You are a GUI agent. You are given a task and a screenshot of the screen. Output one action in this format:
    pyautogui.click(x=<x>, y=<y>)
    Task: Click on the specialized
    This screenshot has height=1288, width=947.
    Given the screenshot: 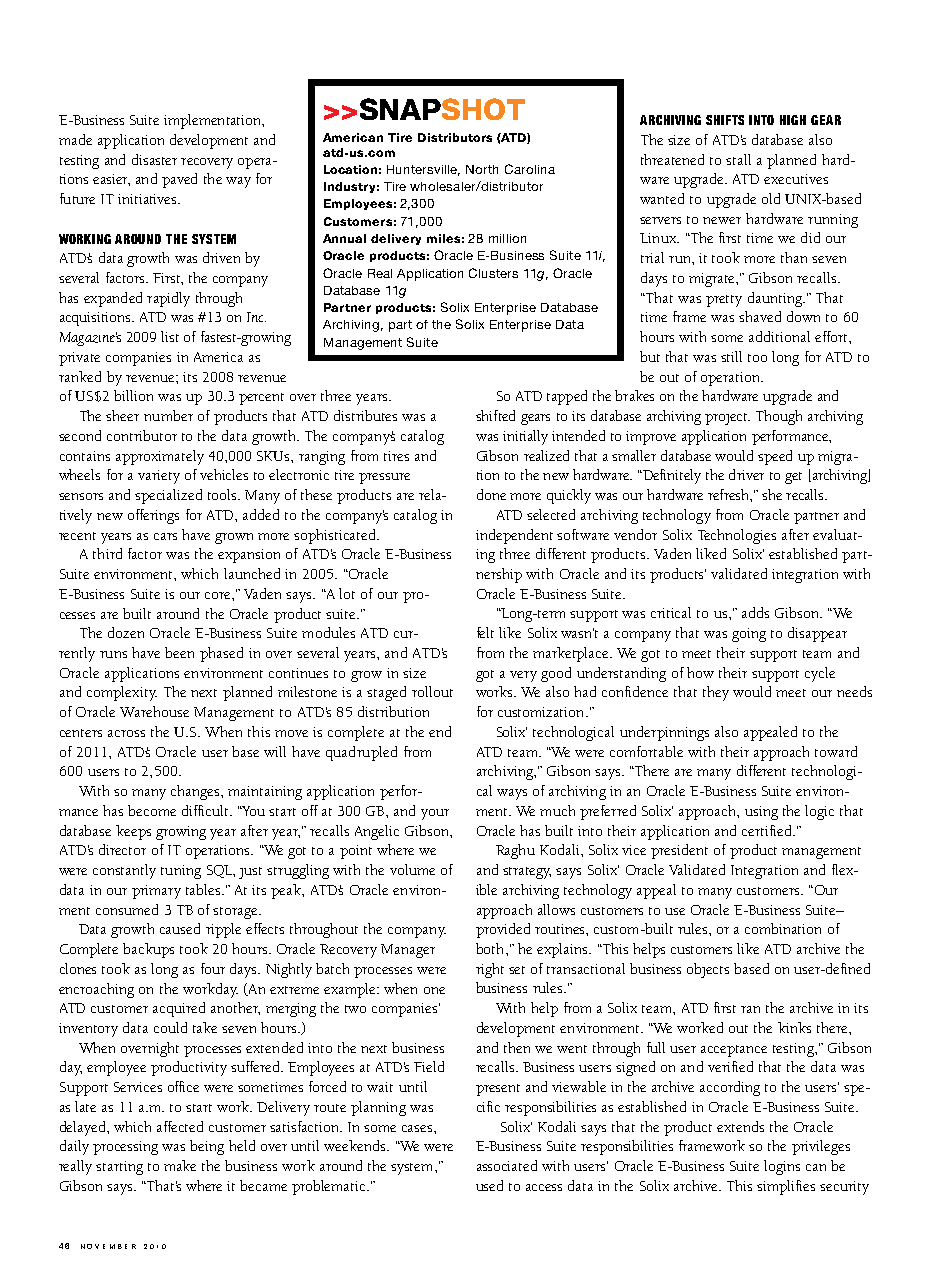 What is the action you would take?
    pyautogui.click(x=168, y=496)
